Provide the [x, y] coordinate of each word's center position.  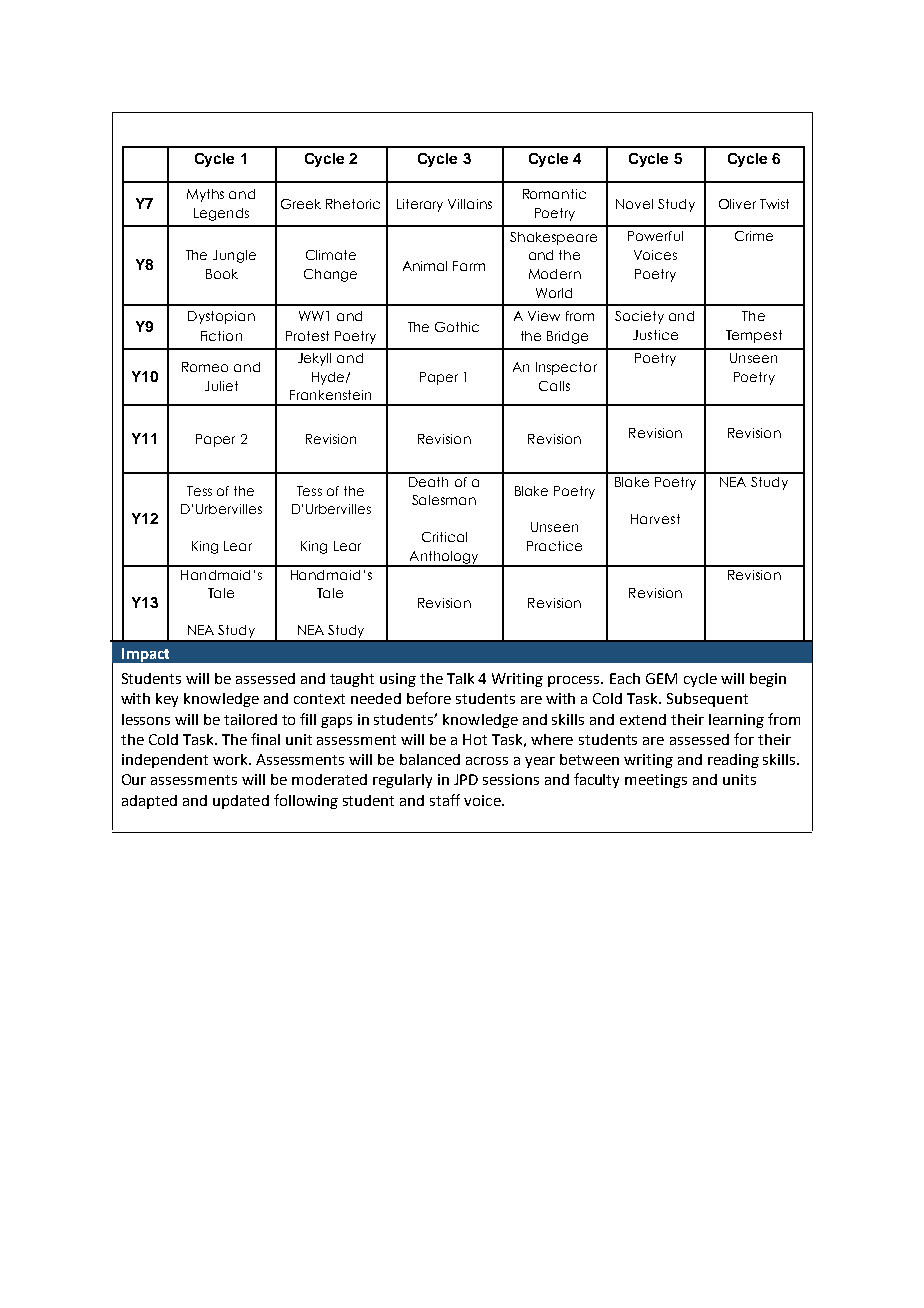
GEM [661, 678]
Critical [444, 537]
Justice [655, 335]
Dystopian [221, 317]
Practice [554, 546]
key [167, 700]
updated [241, 802]
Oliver [737, 204]
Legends [221, 214]
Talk [460, 678]
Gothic [457, 327]
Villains [470, 204]
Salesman [444, 500]
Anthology [444, 558]
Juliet [221, 386]
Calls [554, 386]
